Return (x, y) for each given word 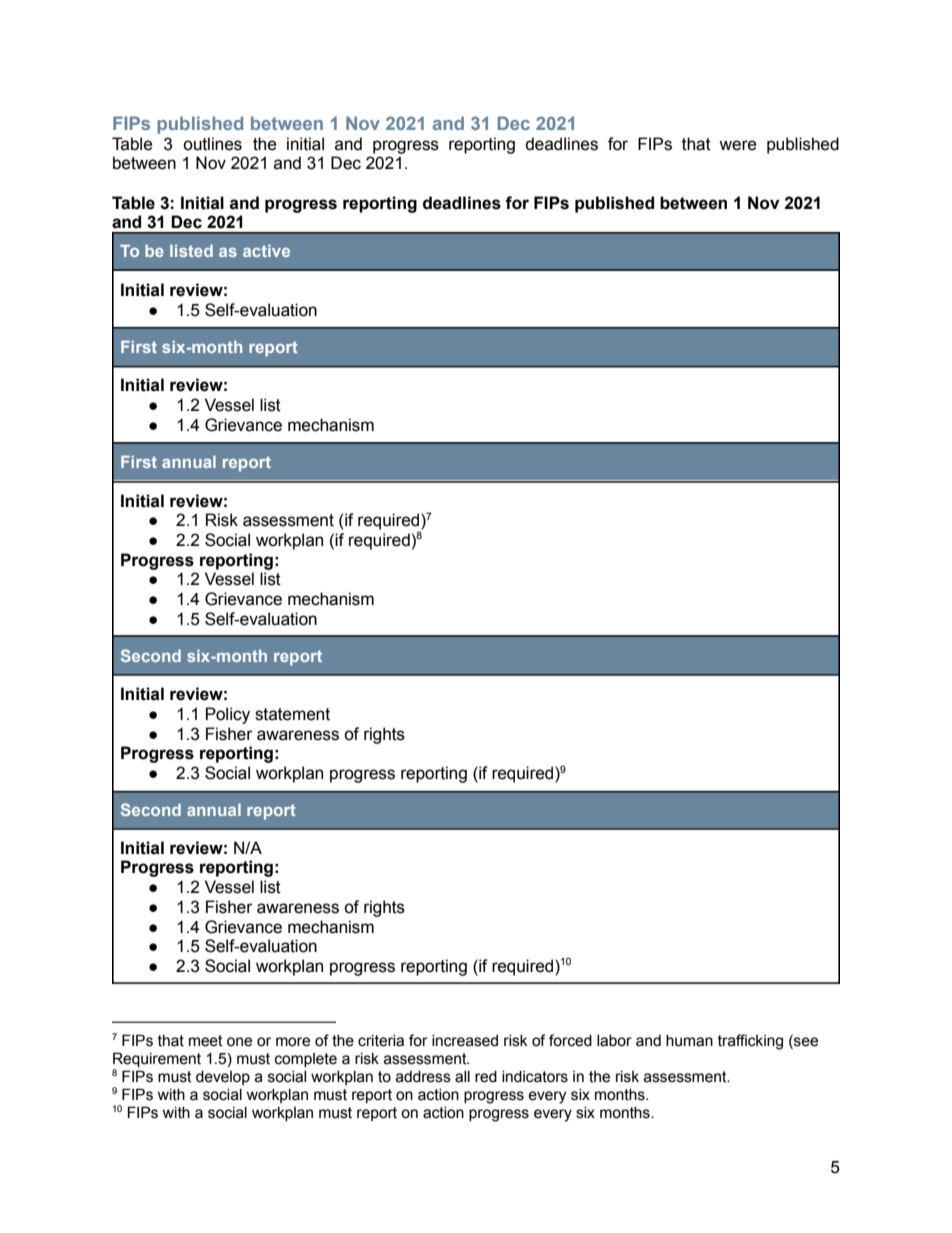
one (239, 1042)
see (805, 1042)
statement (292, 714)
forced (570, 1040)
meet (206, 1041)
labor (614, 1041)
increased (465, 1041)
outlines (212, 144)
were (738, 145)
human (689, 1041)
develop (223, 1078)
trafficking (750, 1042)
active (266, 251)
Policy (228, 715)
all (462, 1077)
